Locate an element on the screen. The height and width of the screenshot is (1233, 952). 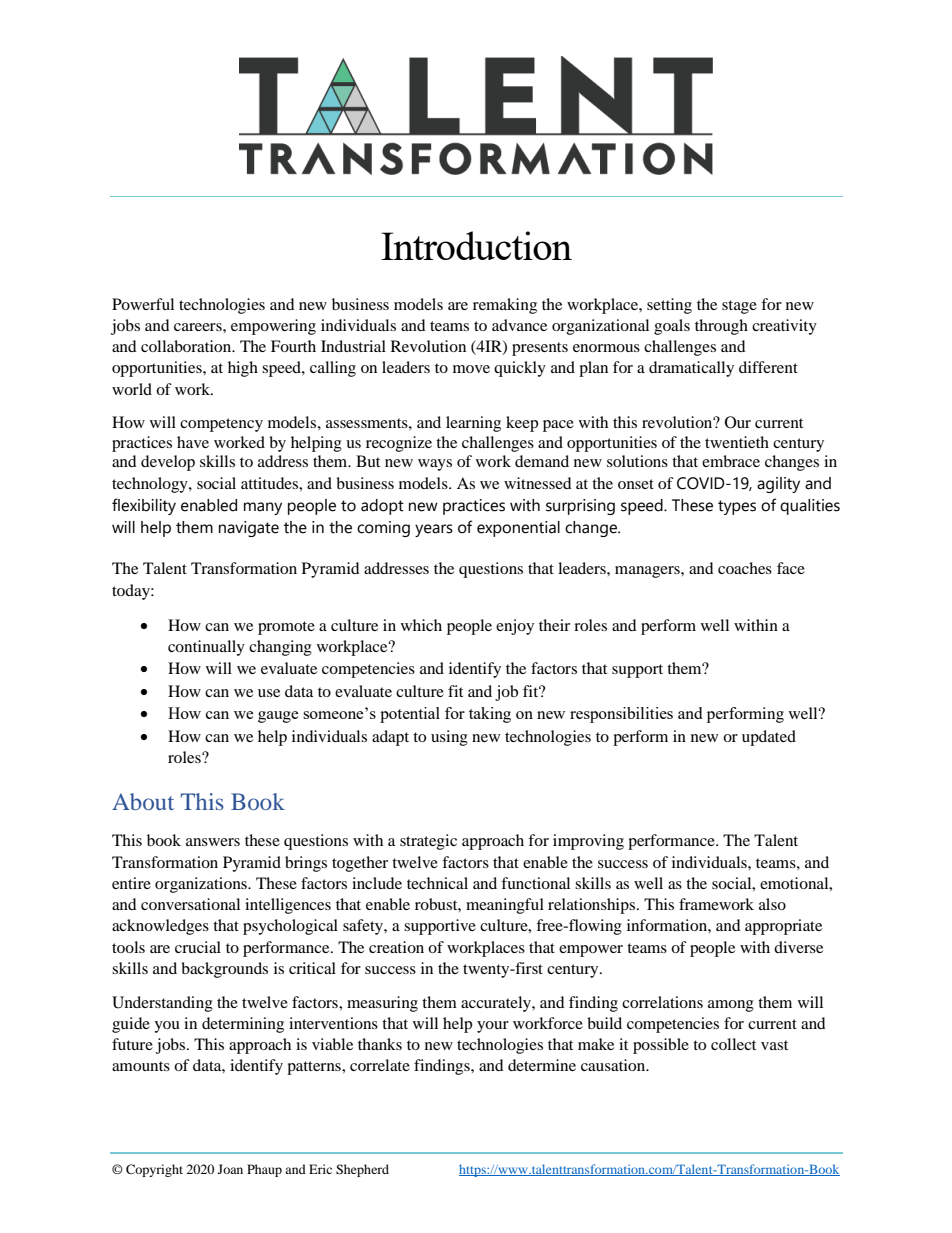
Shepherd is located at coordinates (362, 1170).
